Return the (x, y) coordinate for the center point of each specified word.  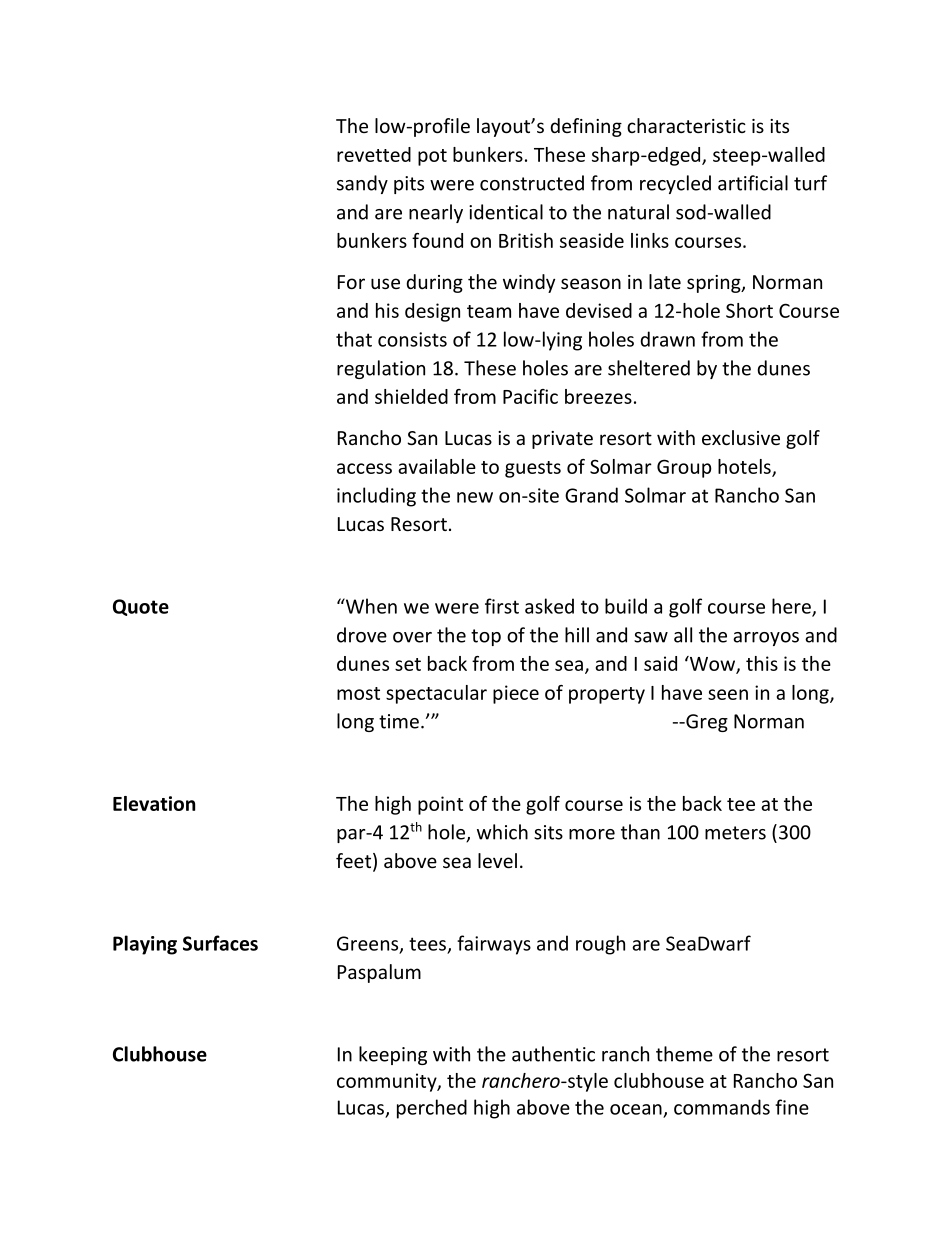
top (486, 637)
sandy (362, 184)
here (792, 607)
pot (432, 157)
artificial (753, 183)
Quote (141, 607)
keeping (393, 1055)
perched (432, 1109)
